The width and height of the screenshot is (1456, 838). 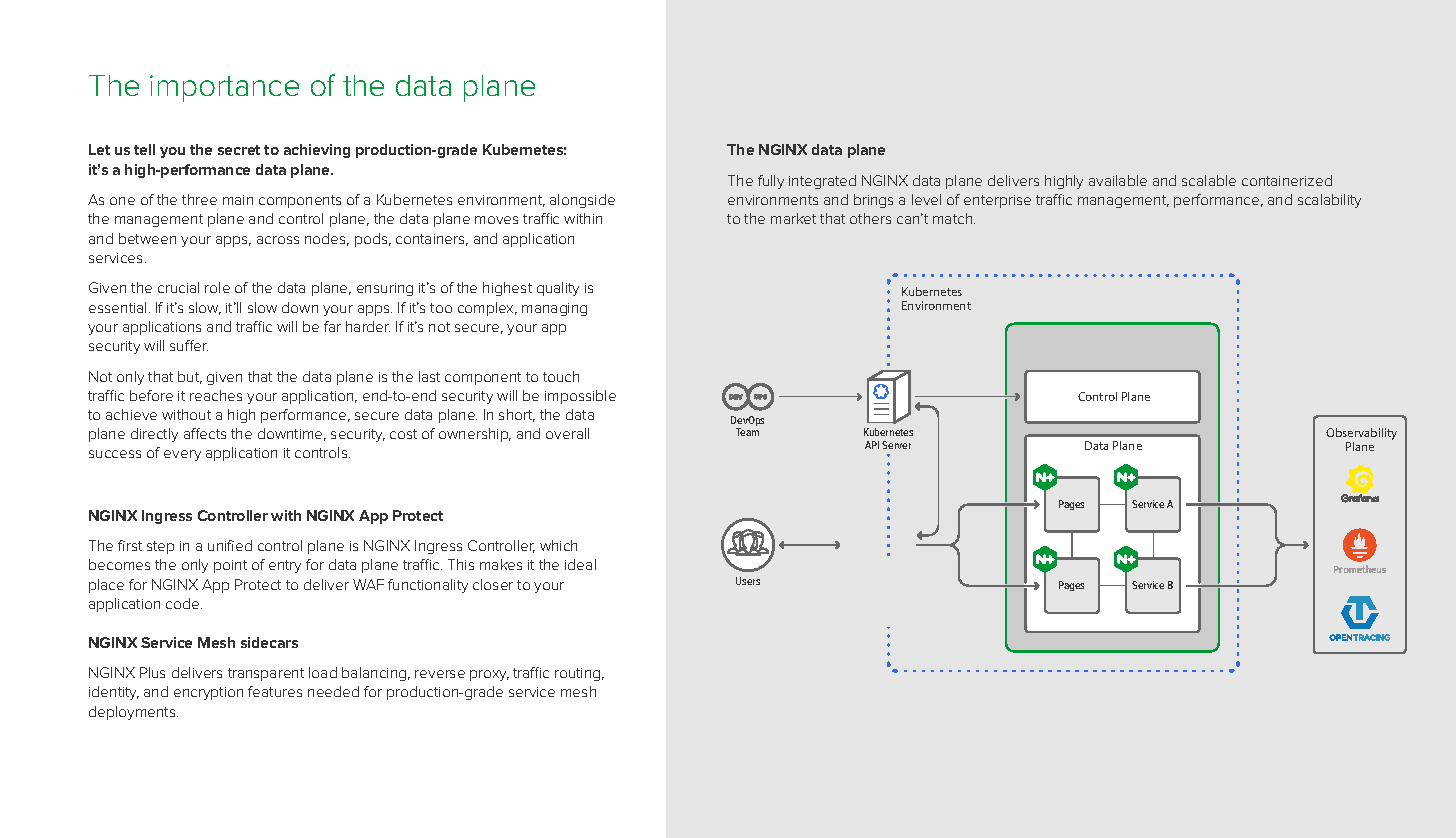 What do you see at coordinates (224, 88) in the screenshot?
I see `importance` at bounding box center [224, 88].
